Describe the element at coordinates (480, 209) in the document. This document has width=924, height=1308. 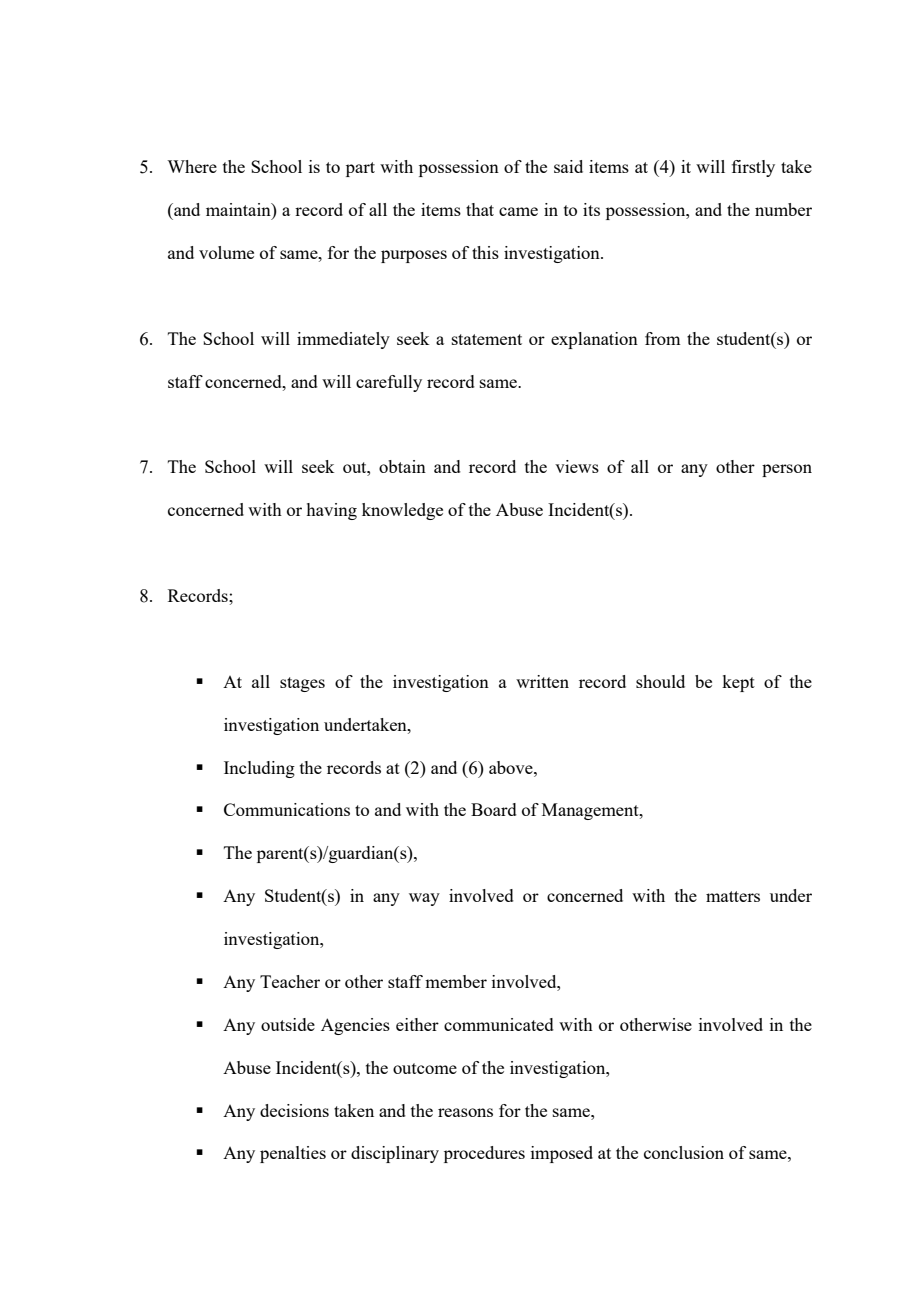
I see `that` at that location.
